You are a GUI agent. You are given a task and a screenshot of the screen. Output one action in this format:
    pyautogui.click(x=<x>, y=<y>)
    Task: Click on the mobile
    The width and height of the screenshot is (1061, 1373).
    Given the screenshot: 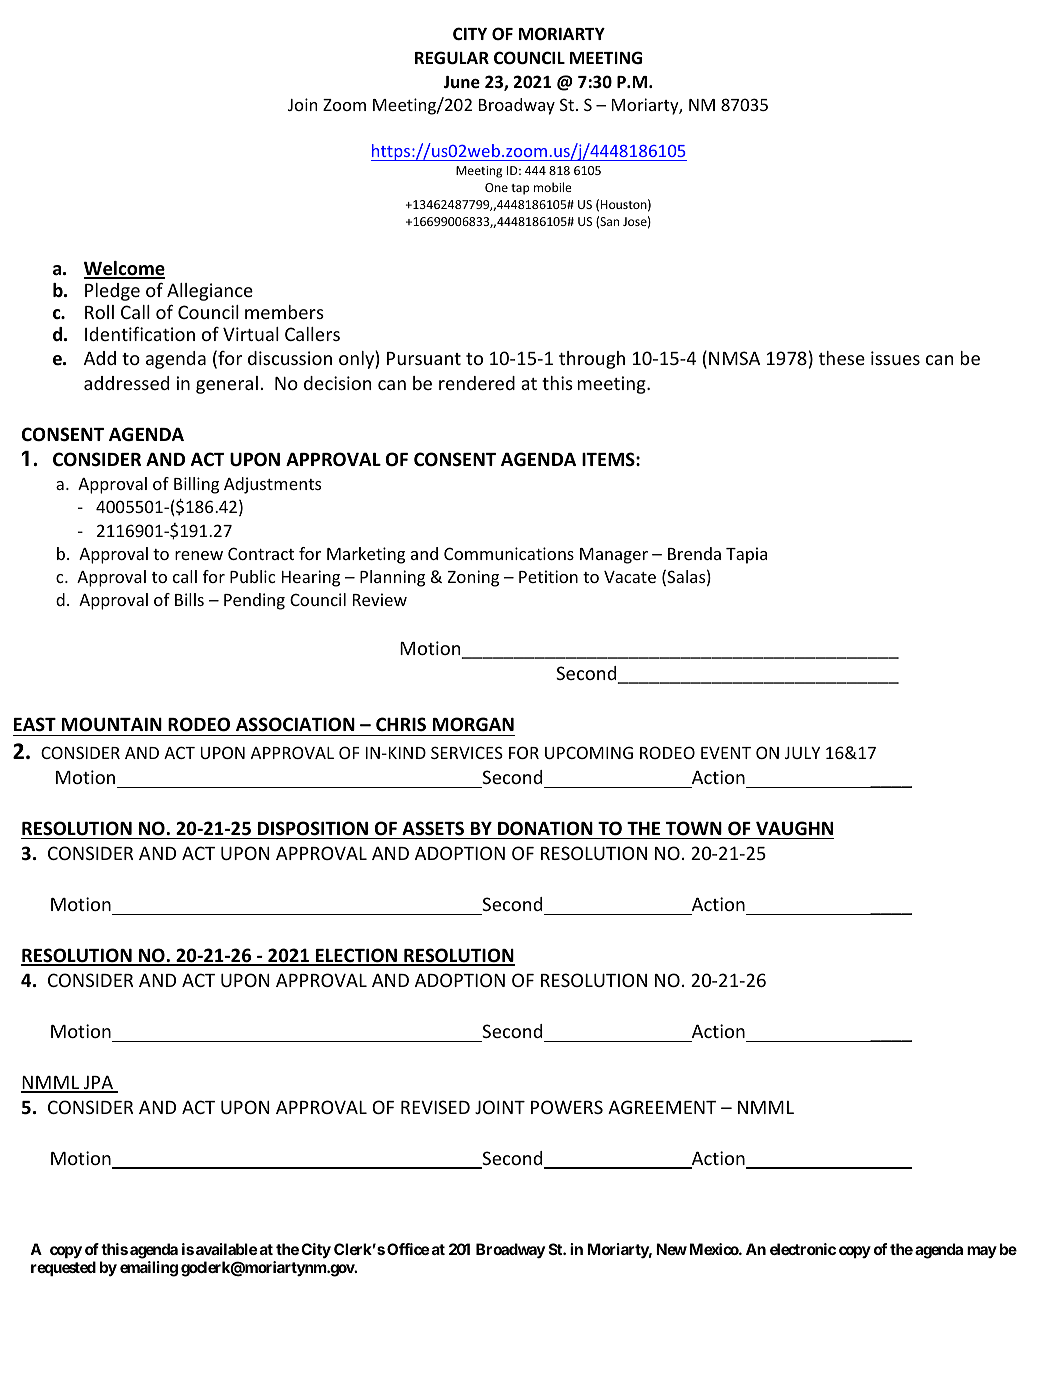 What is the action you would take?
    pyautogui.click(x=553, y=187)
